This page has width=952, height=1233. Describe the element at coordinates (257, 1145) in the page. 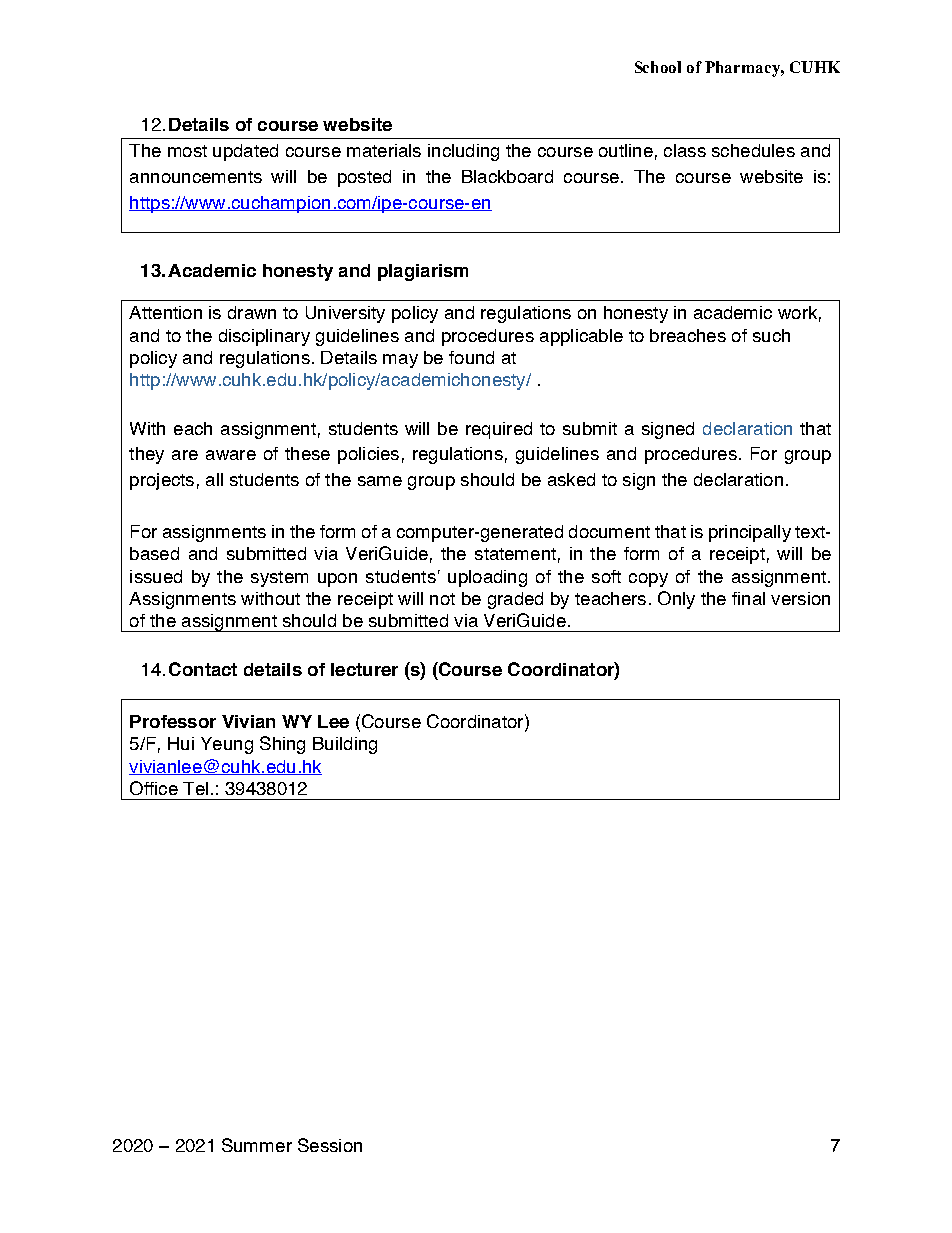

I see `Summer` at that location.
